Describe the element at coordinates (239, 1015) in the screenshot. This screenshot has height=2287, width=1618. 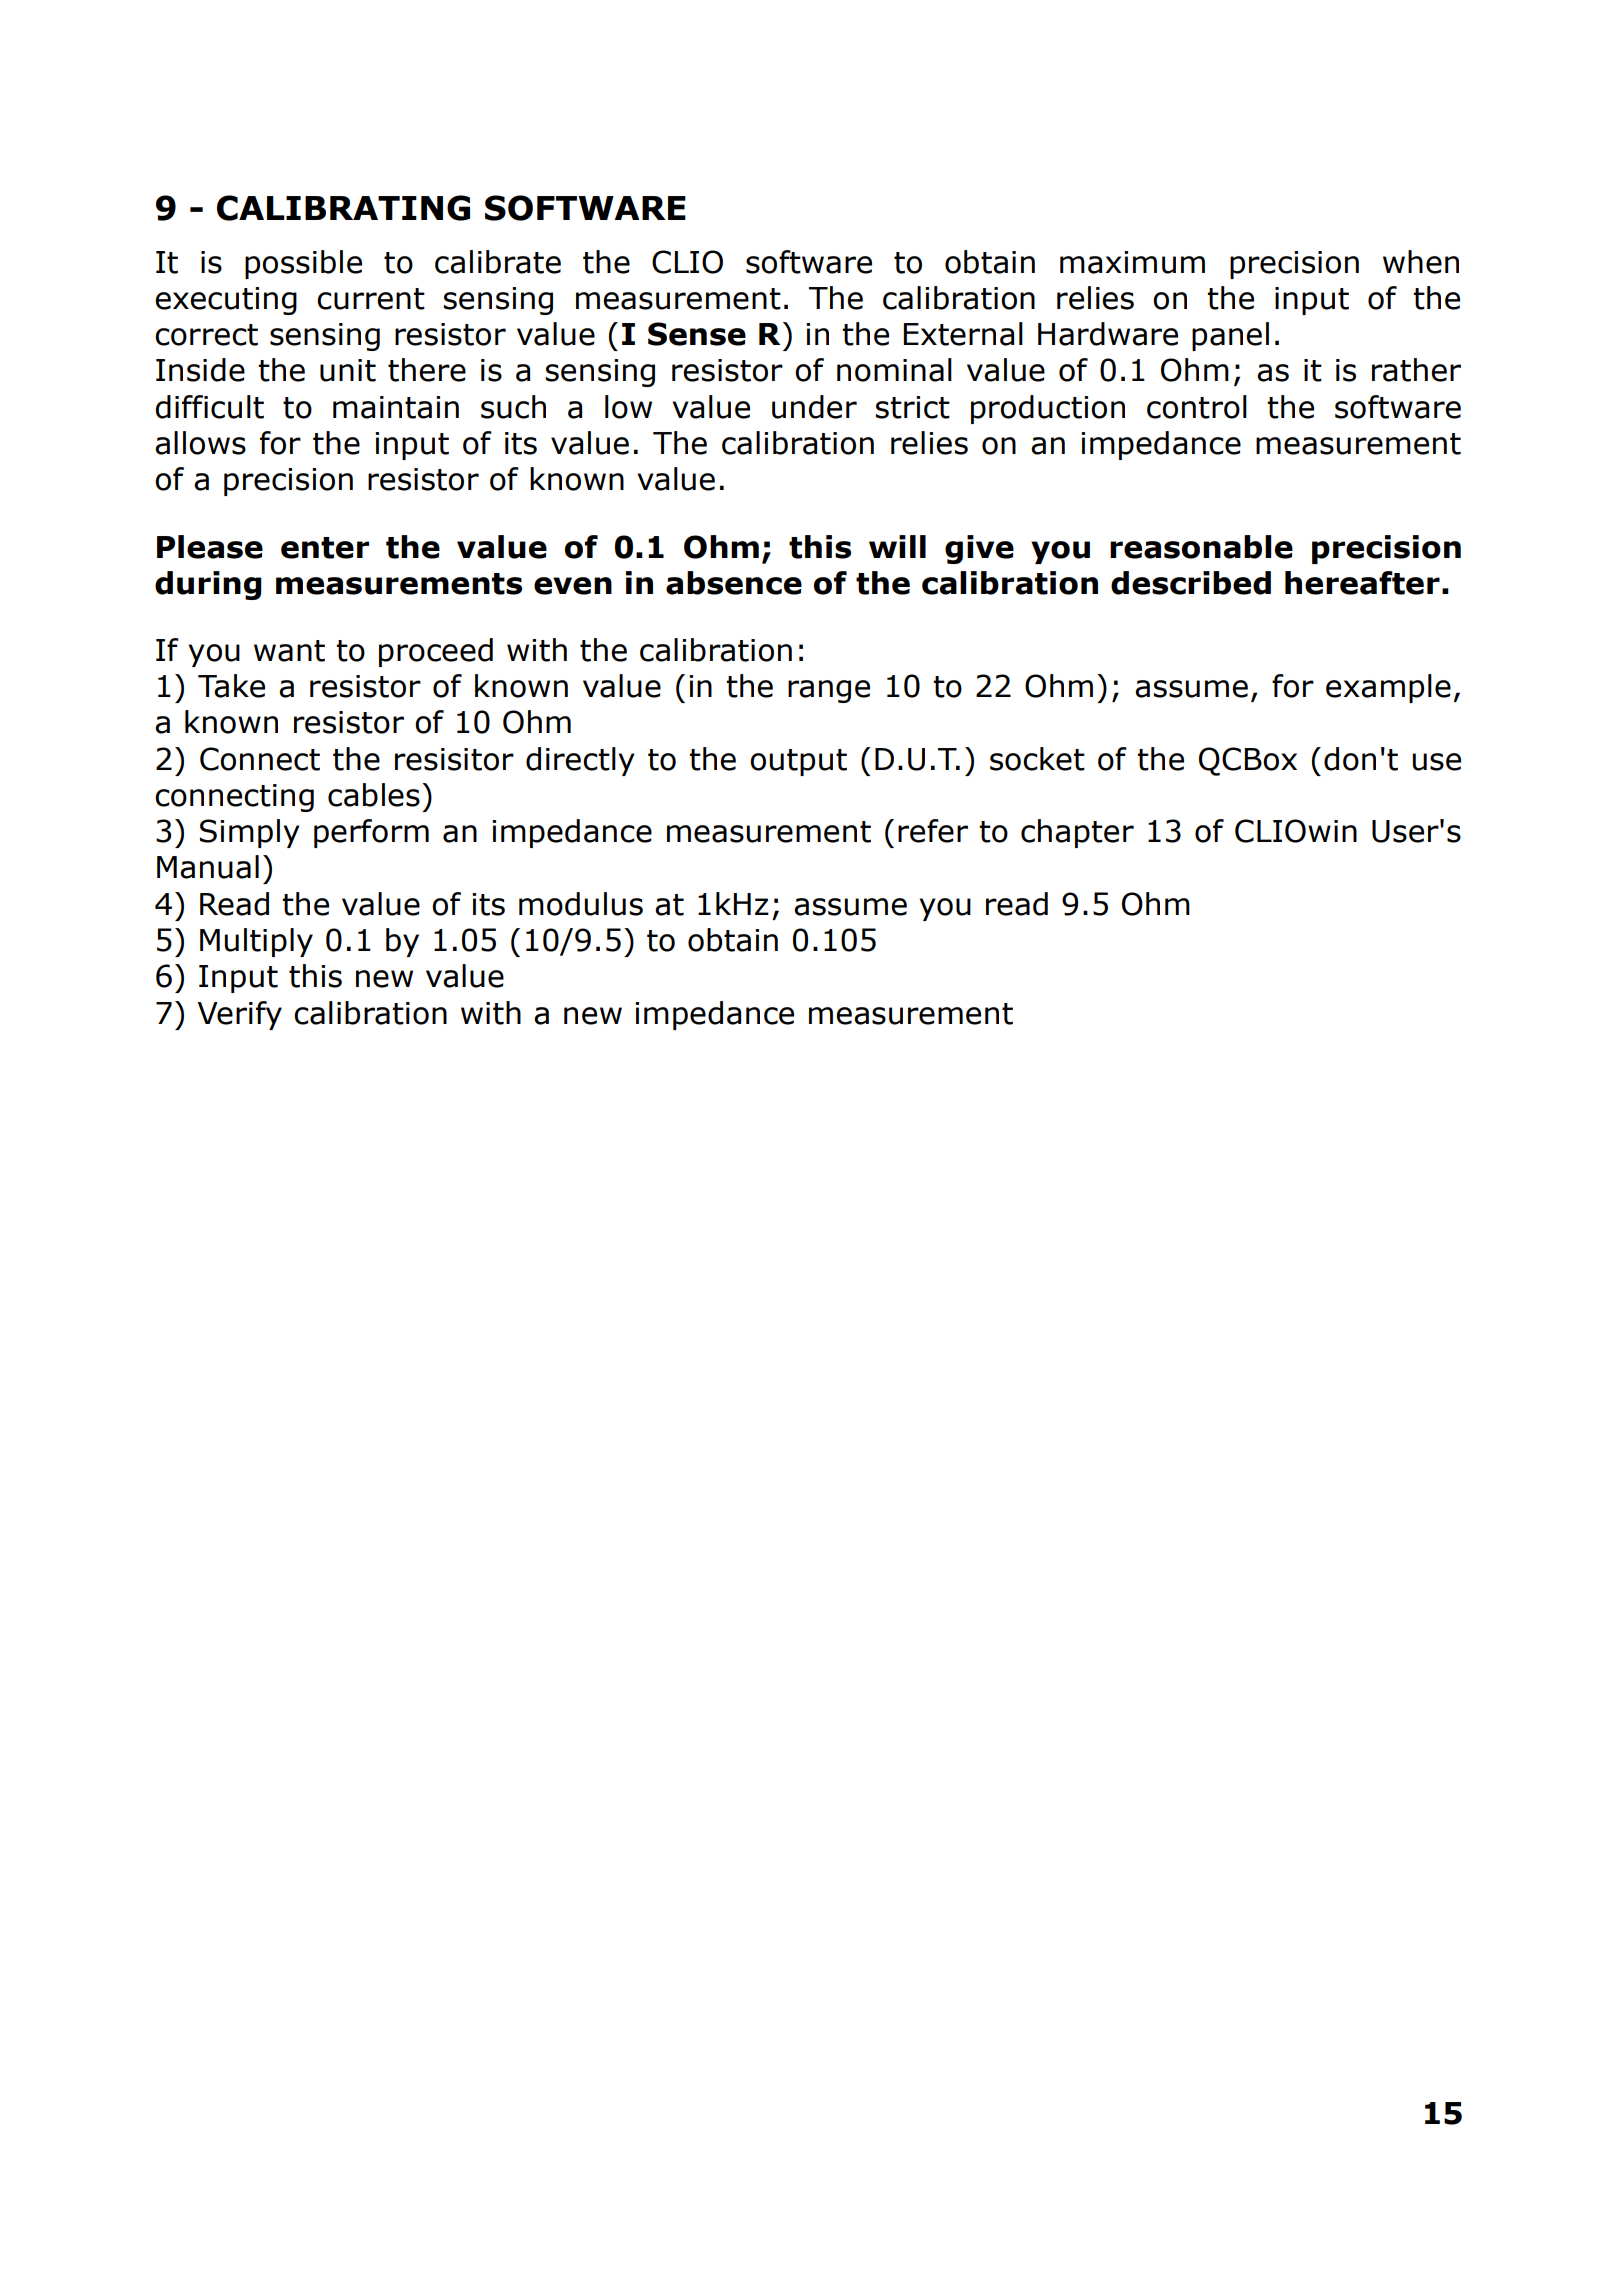
I see `Verify` at that location.
